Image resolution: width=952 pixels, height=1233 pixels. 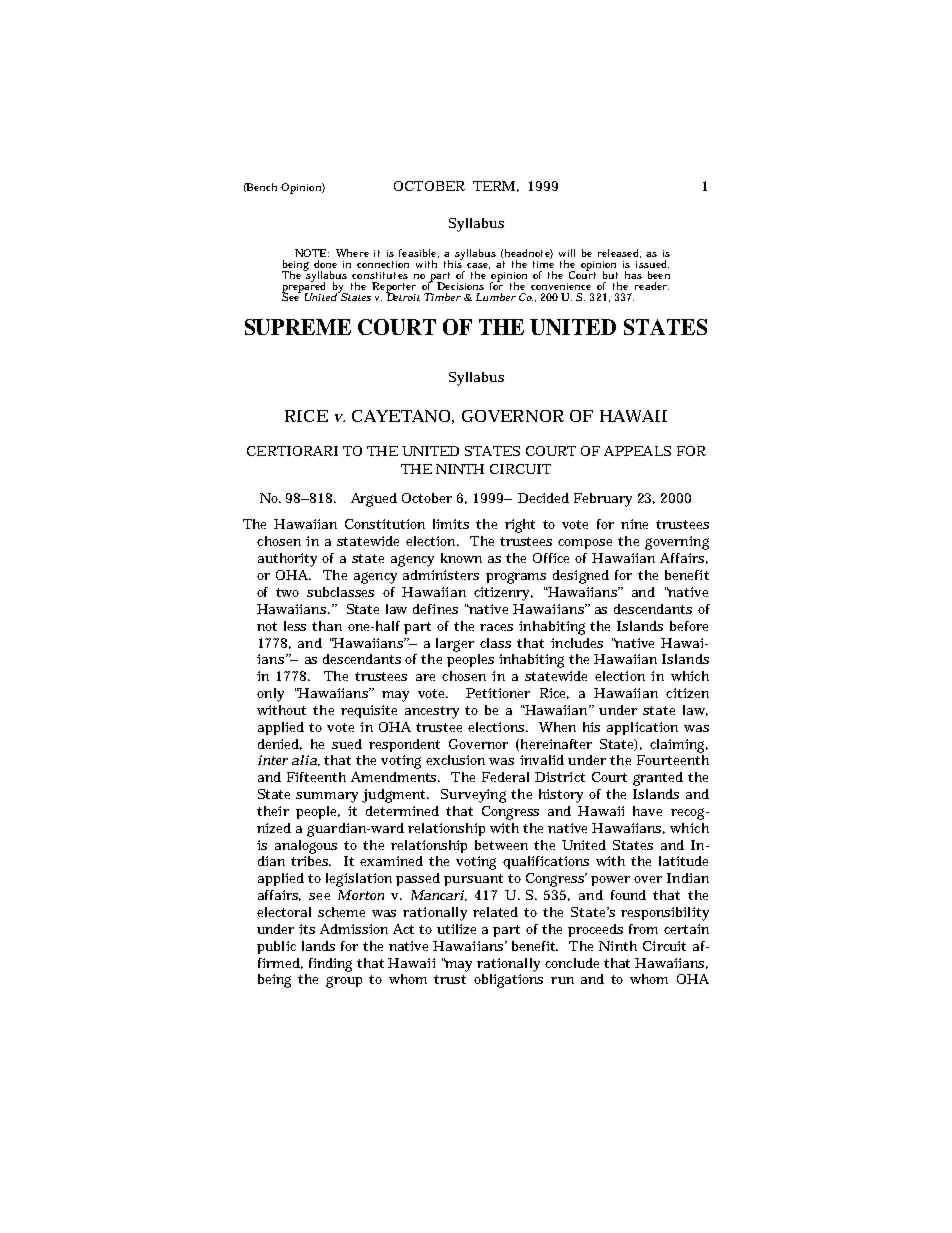 What do you see at coordinates (633, 275) in the screenshot?
I see `has` at bounding box center [633, 275].
